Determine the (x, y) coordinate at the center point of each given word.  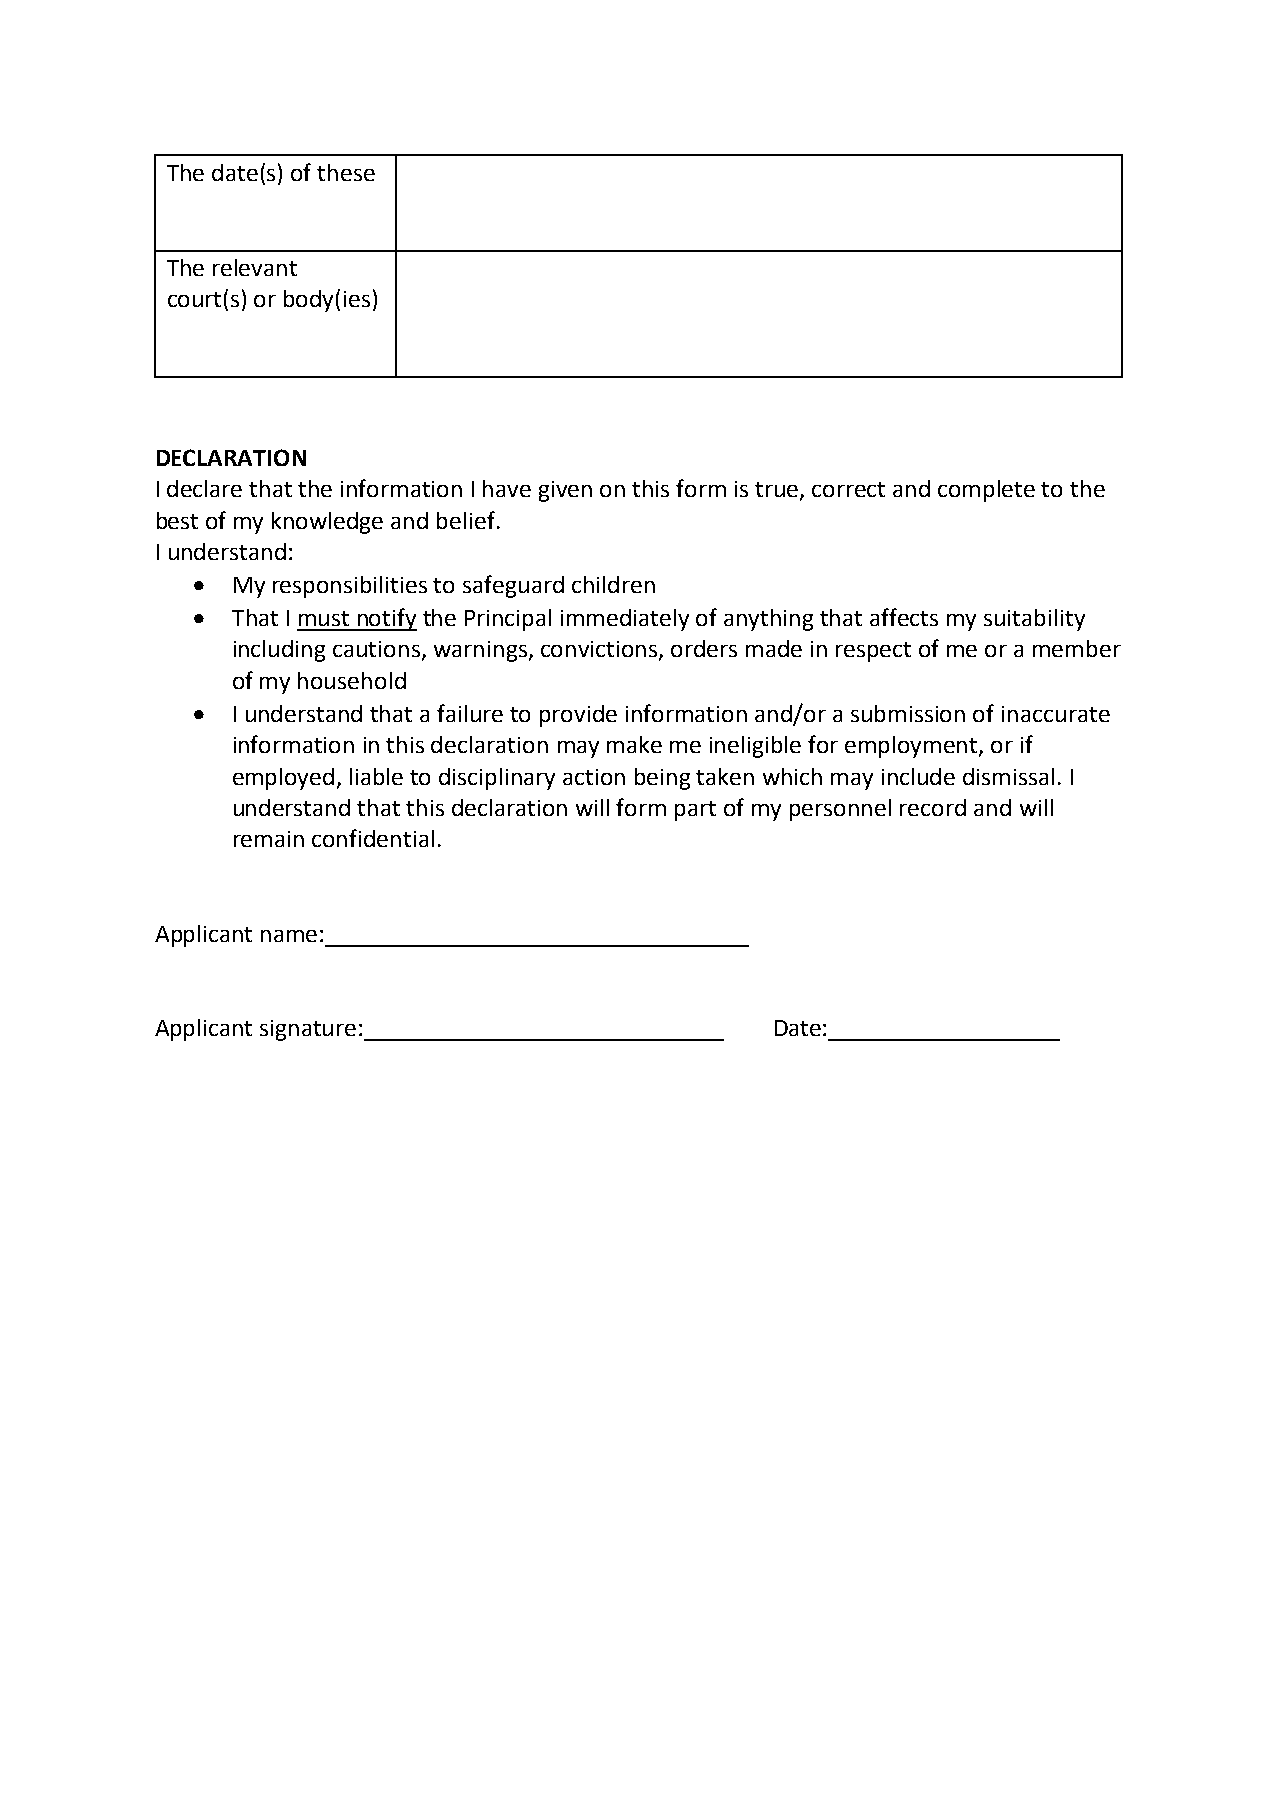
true (778, 491)
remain (269, 839)
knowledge (327, 523)
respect (873, 652)
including (279, 651)
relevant (255, 267)
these (346, 172)
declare (204, 488)
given (565, 491)
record (933, 807)
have (507, 488)
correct (848, 489)
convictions (600, 650)
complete (986, 491)
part (695, 811)
